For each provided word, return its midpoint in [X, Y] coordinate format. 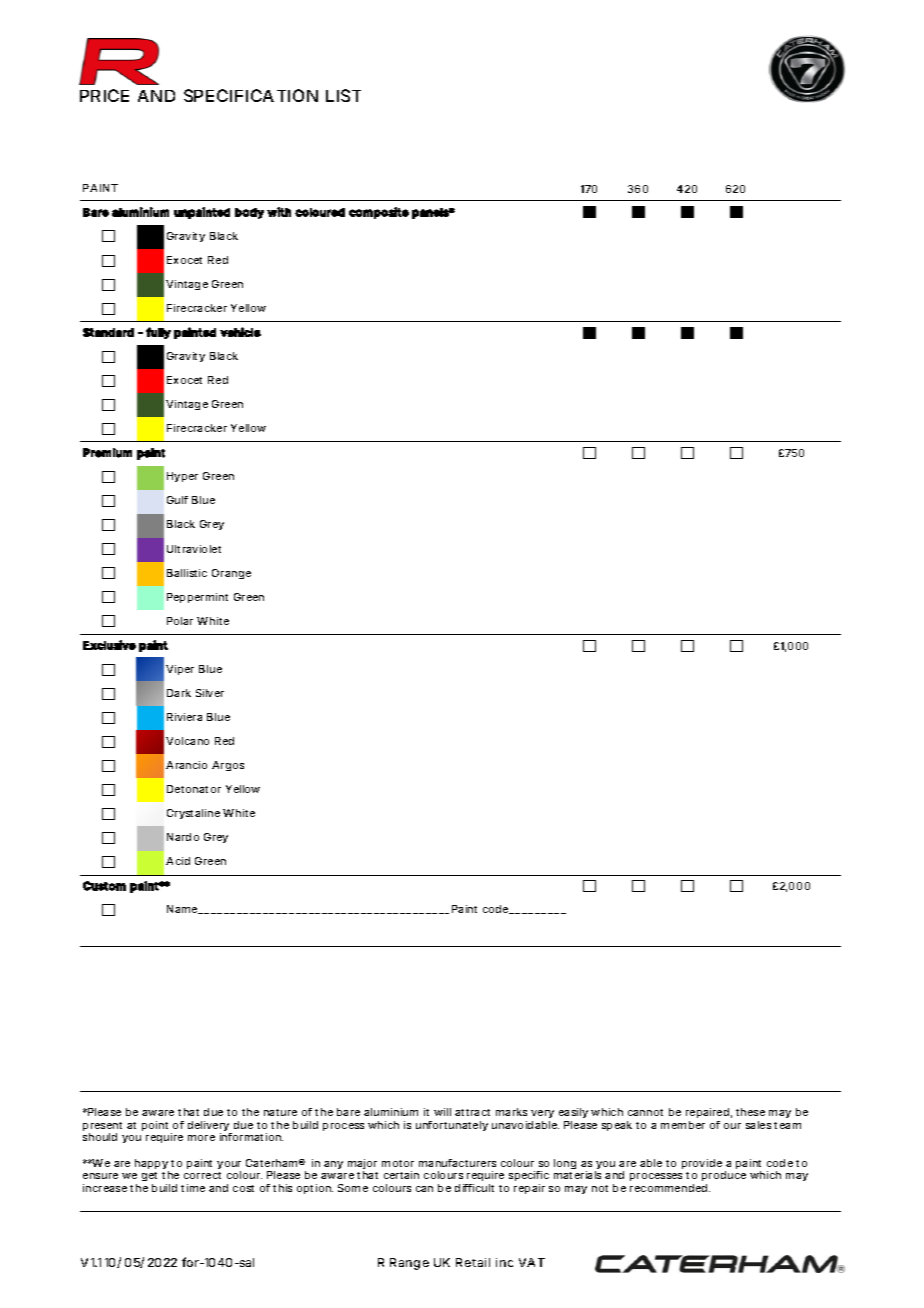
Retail [473, 1262]
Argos [228, 766]
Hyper [182, 477]
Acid [178, 861]
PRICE [104, 95]
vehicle [240, 332]
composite [379, 213]
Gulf [177, 500]
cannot [645, 1112]
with [279, 212]
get [152, 1178]
